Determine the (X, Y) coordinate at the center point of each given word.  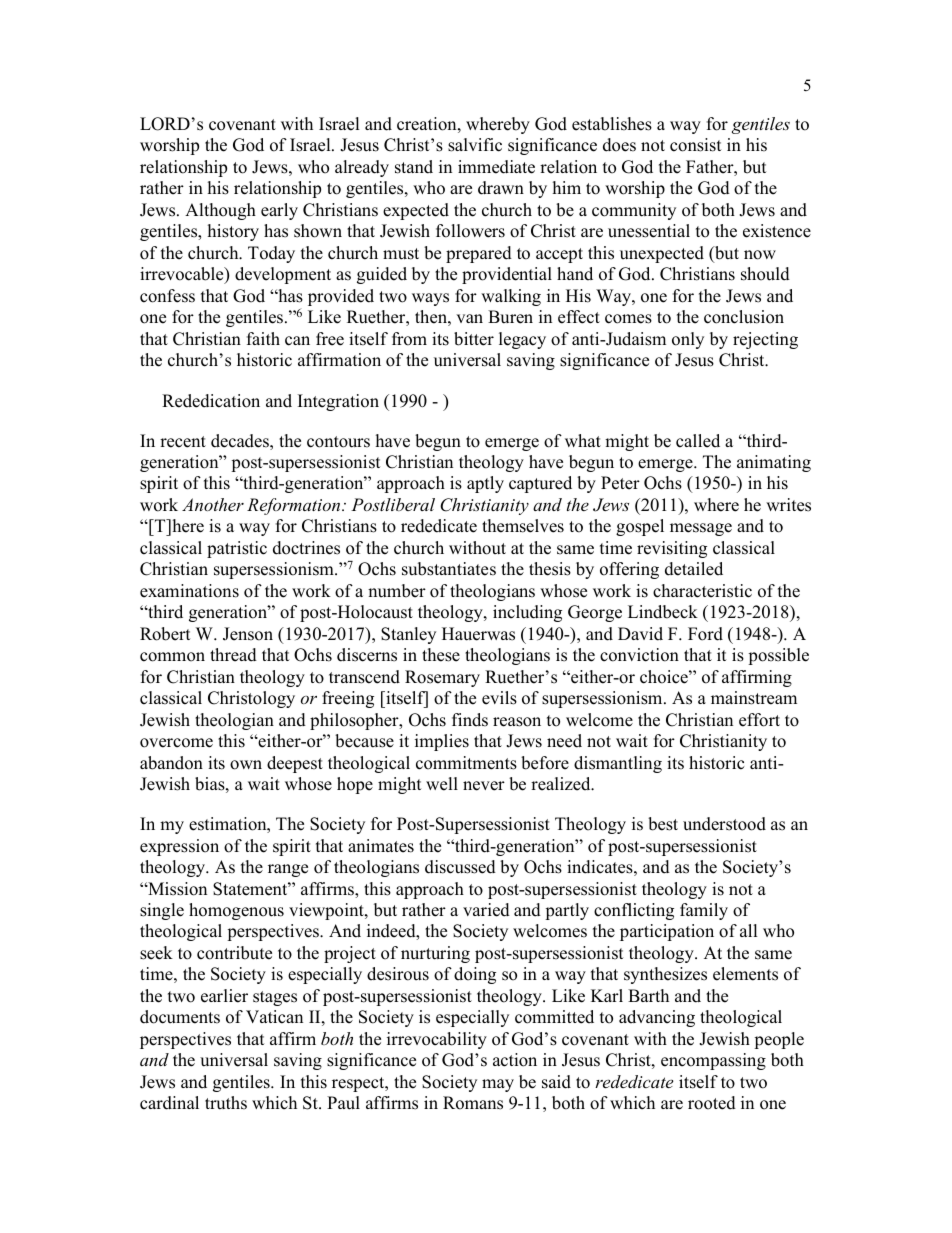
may (498, 1085)
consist (696, 145)
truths (226, 1103)
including (527, 613)
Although (220, 211)
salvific (475, 145)
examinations (189, 591)
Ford (705, 634)
